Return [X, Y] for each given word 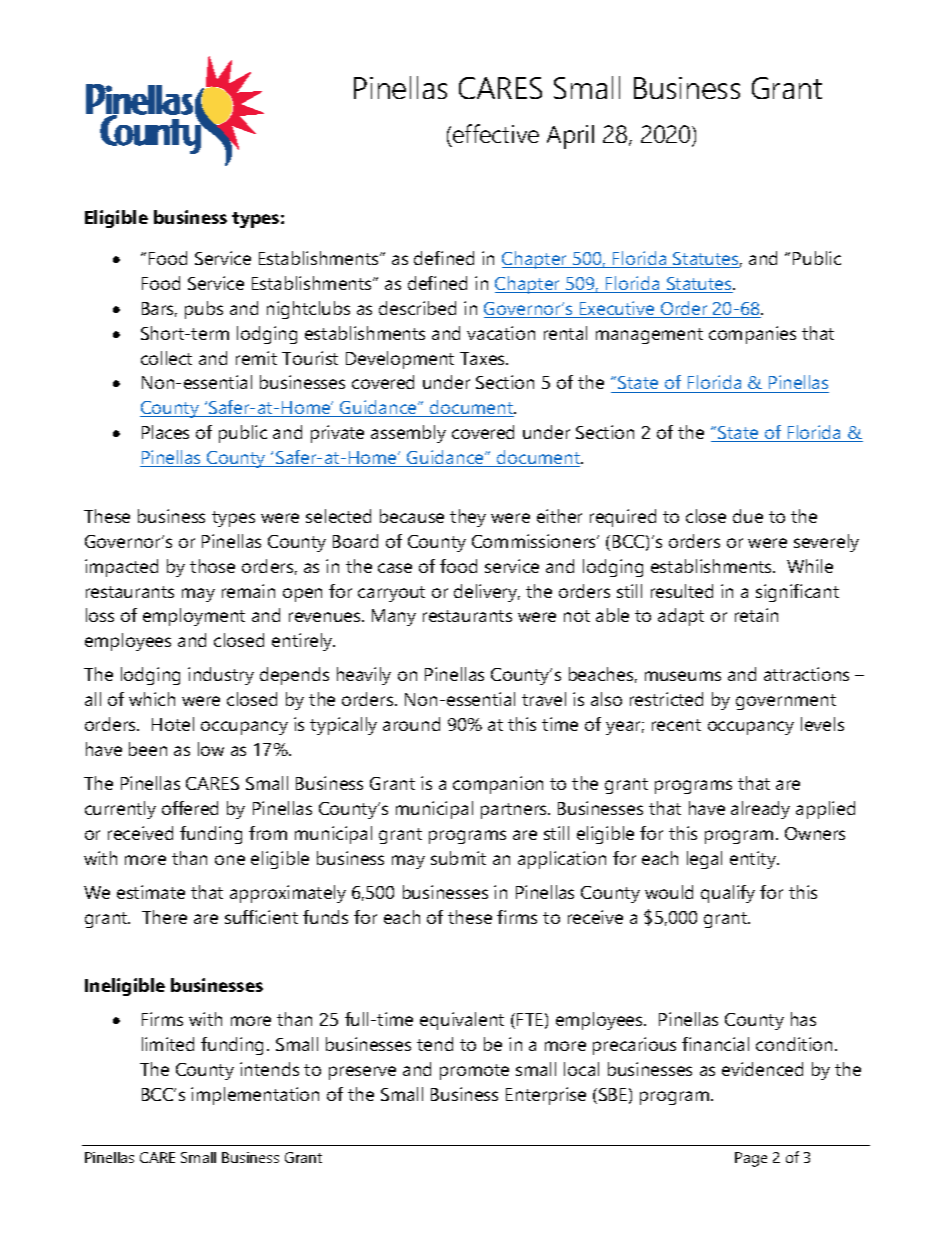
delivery [487, 593]
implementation [255, 1096]
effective [496, 133]
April [570, 137]
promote [474, 1072]
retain [756, 615]
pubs [204, 310]
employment [194, 617]
